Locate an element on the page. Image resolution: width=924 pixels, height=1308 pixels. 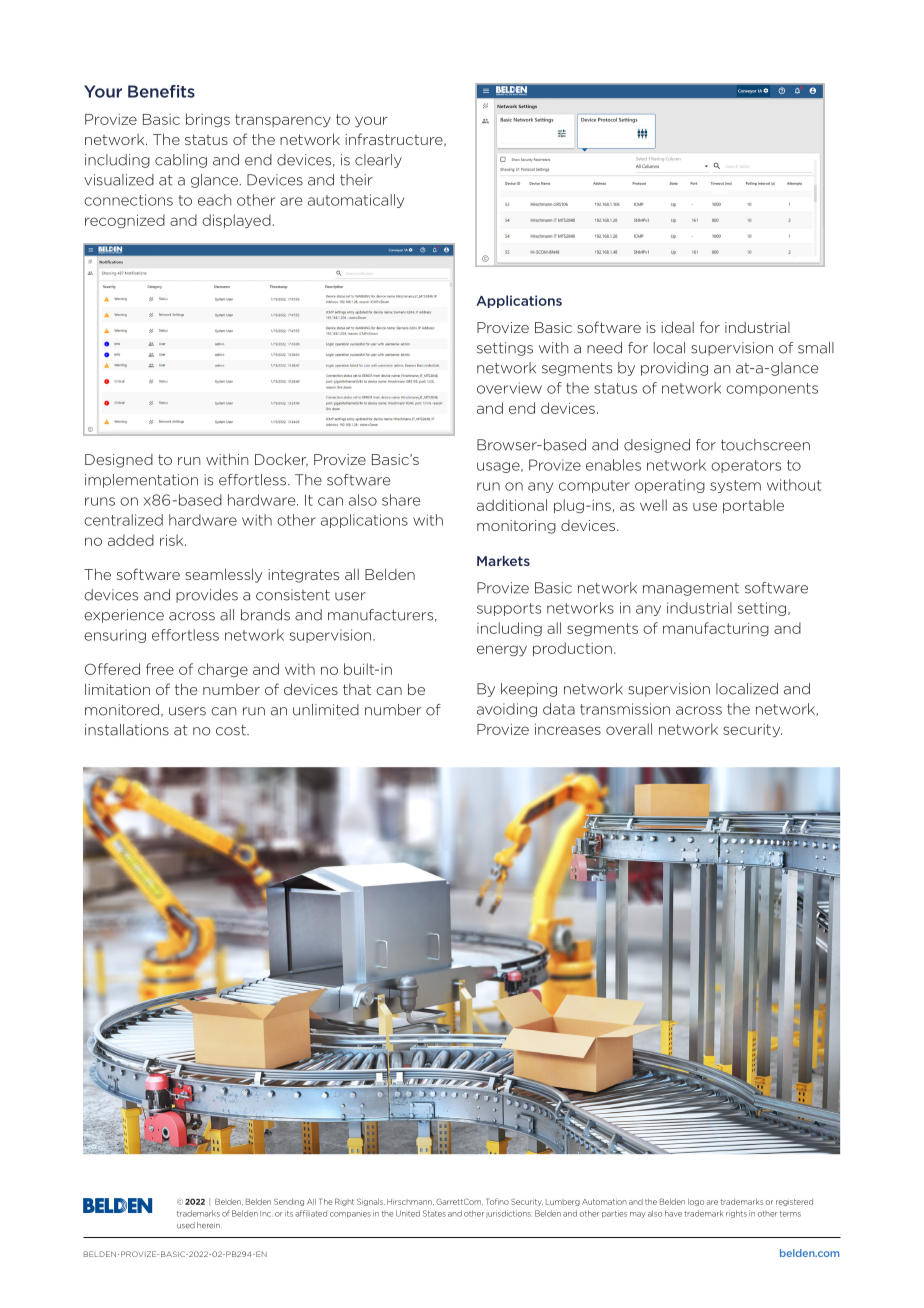
implementation is located at coordinates (141, 481).
